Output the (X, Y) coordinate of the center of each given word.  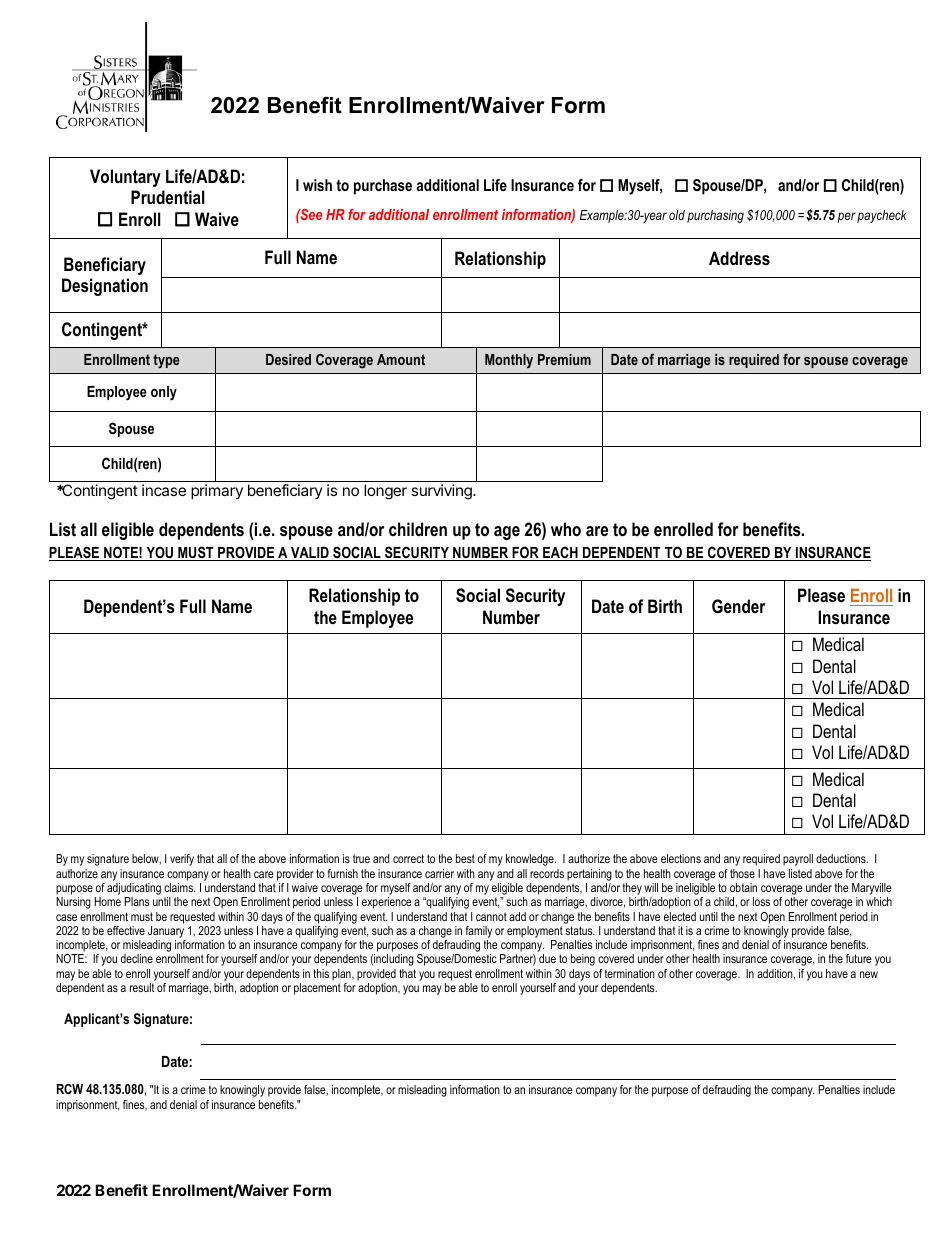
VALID (310, 554)
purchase (383, 187)
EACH (560, 553)
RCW (70, 1089)
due (547, 958)
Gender (738, 606)
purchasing (715, 216)
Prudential (168, 197)
